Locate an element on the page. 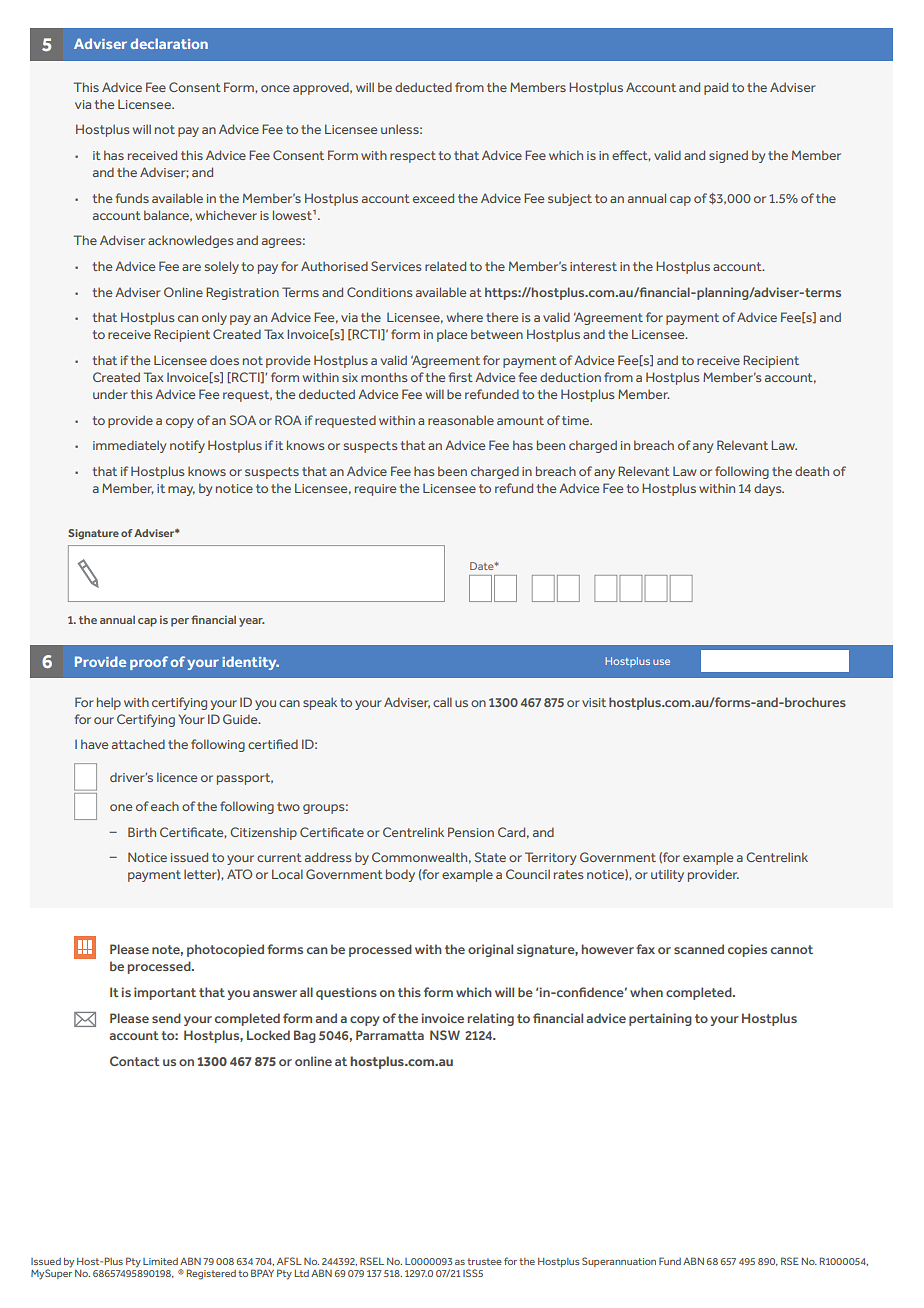  respect is located at coordinates (413, 157).
